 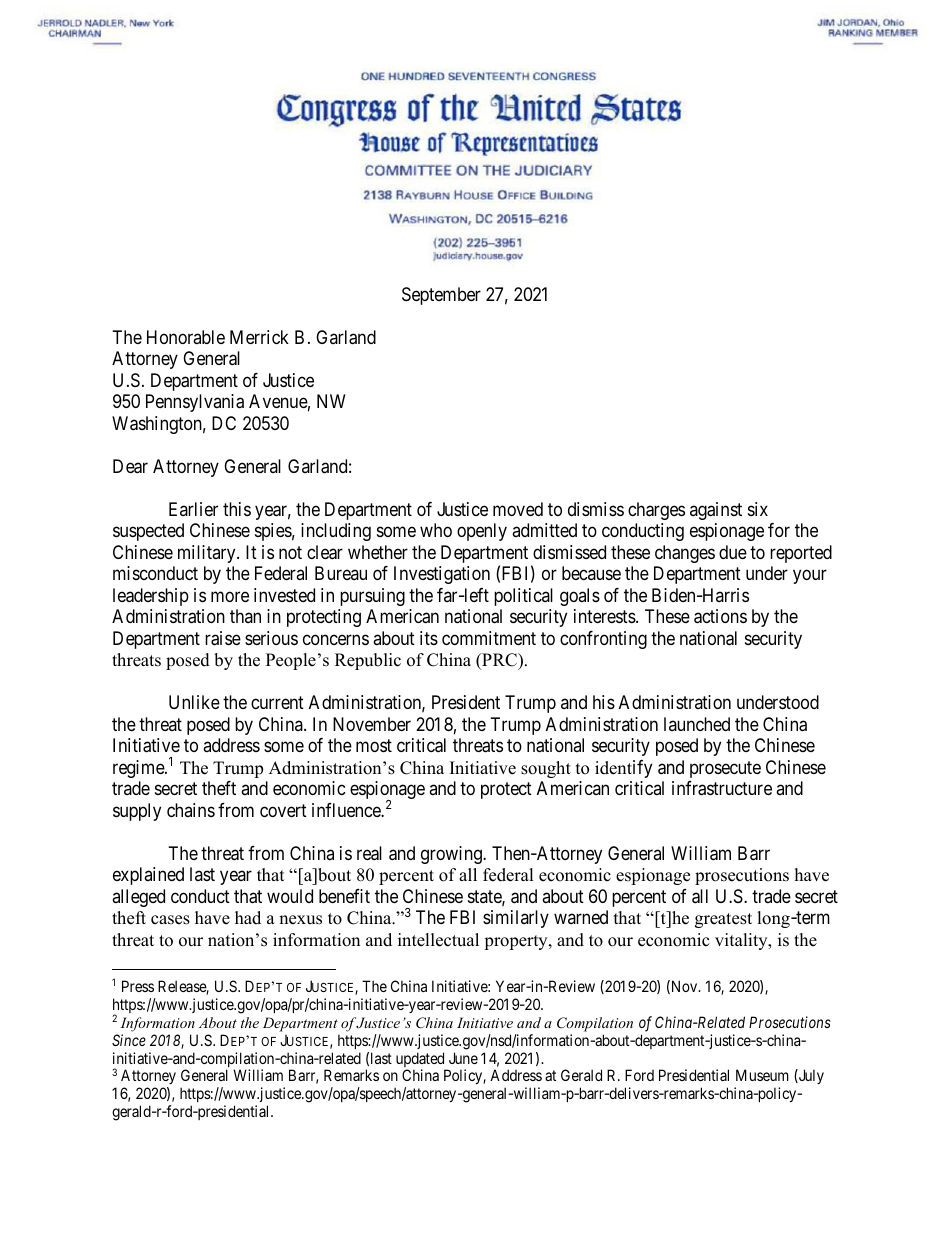 I want to click on Unlike, so click(x=194, y=702).
